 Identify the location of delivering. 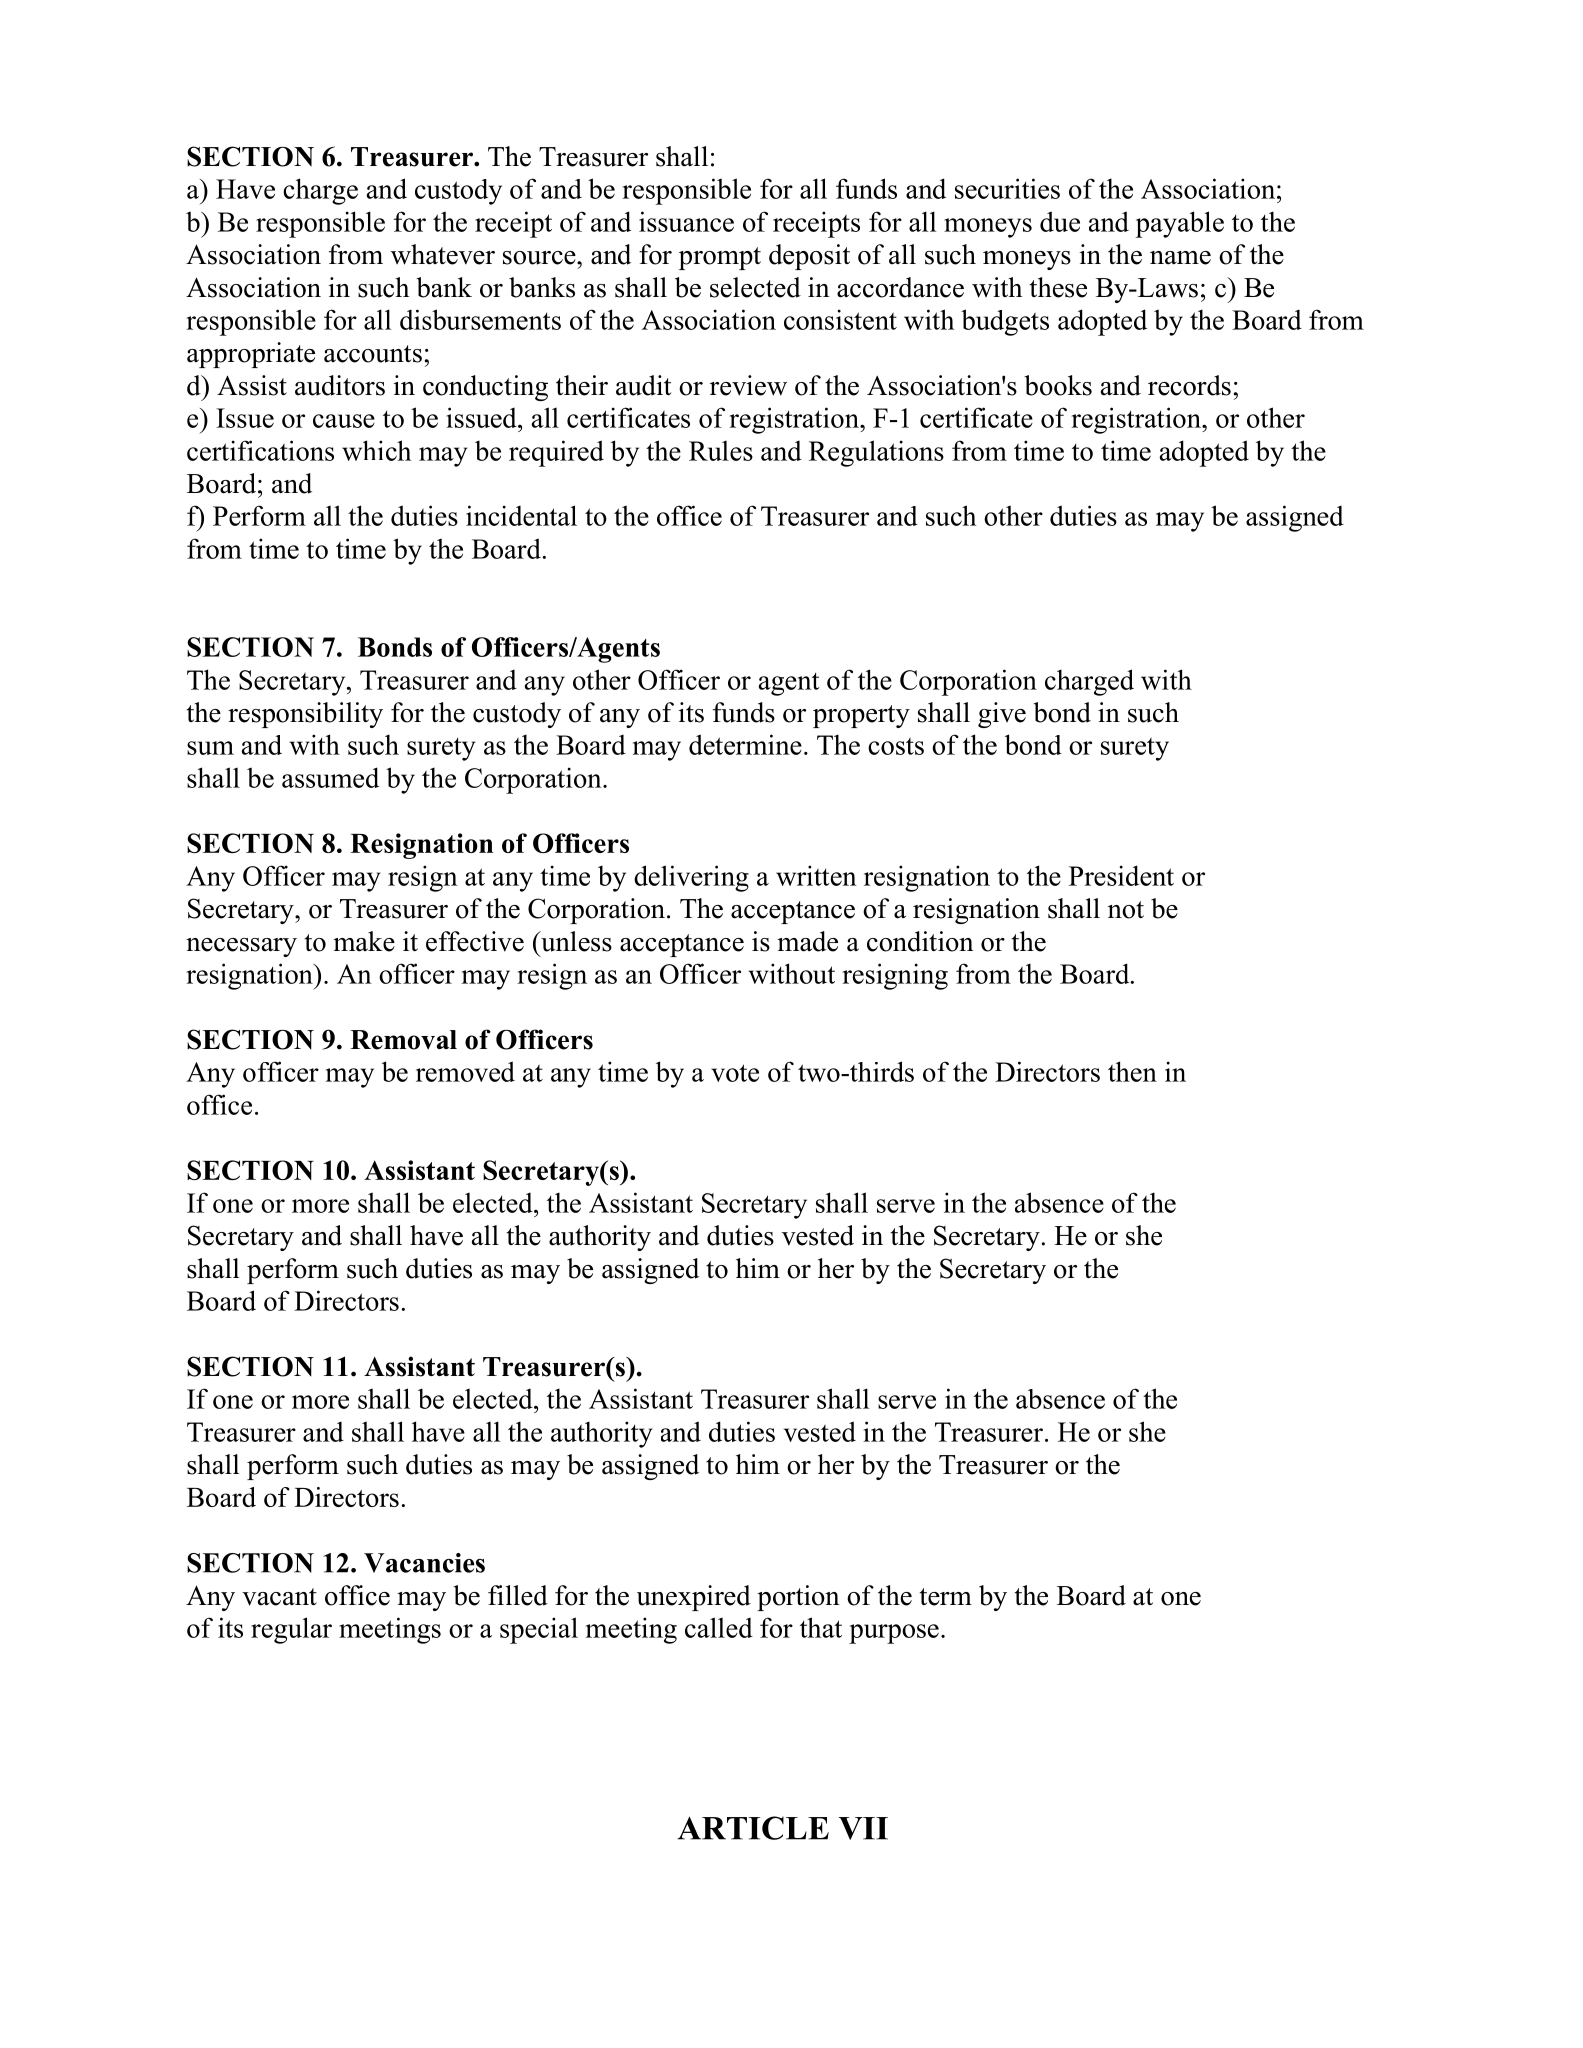
(691, 878).
